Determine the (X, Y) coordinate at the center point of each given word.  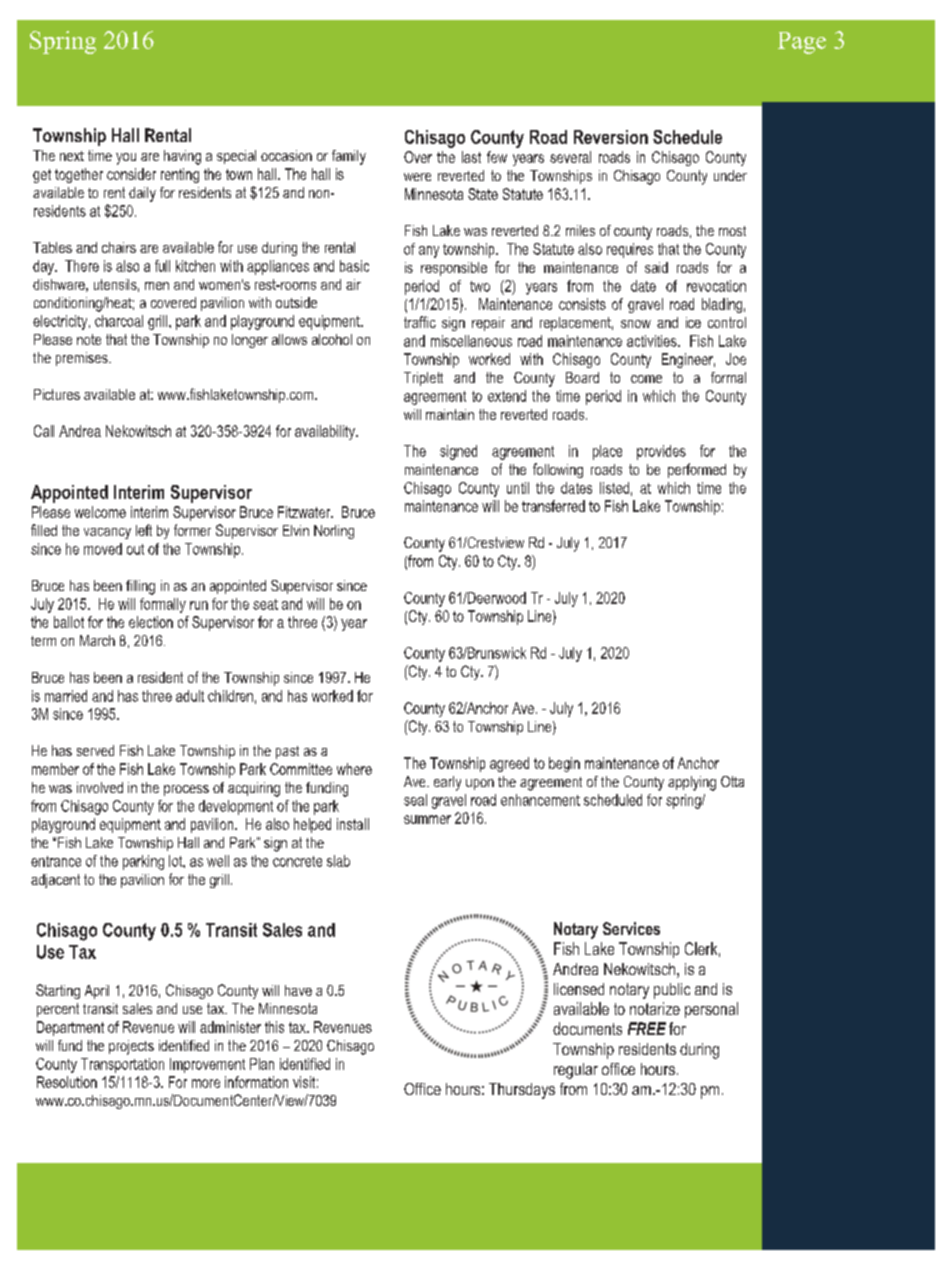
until (518, 488)
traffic (420, 322)
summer (427, 819)
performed (697, 470)
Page (802, 43)
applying (692, 783)
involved (100, 787)
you (126, 159)
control (727, 322)
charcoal (119, 321)
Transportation (122, 1065)
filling (140, 587)
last (471, 157)
